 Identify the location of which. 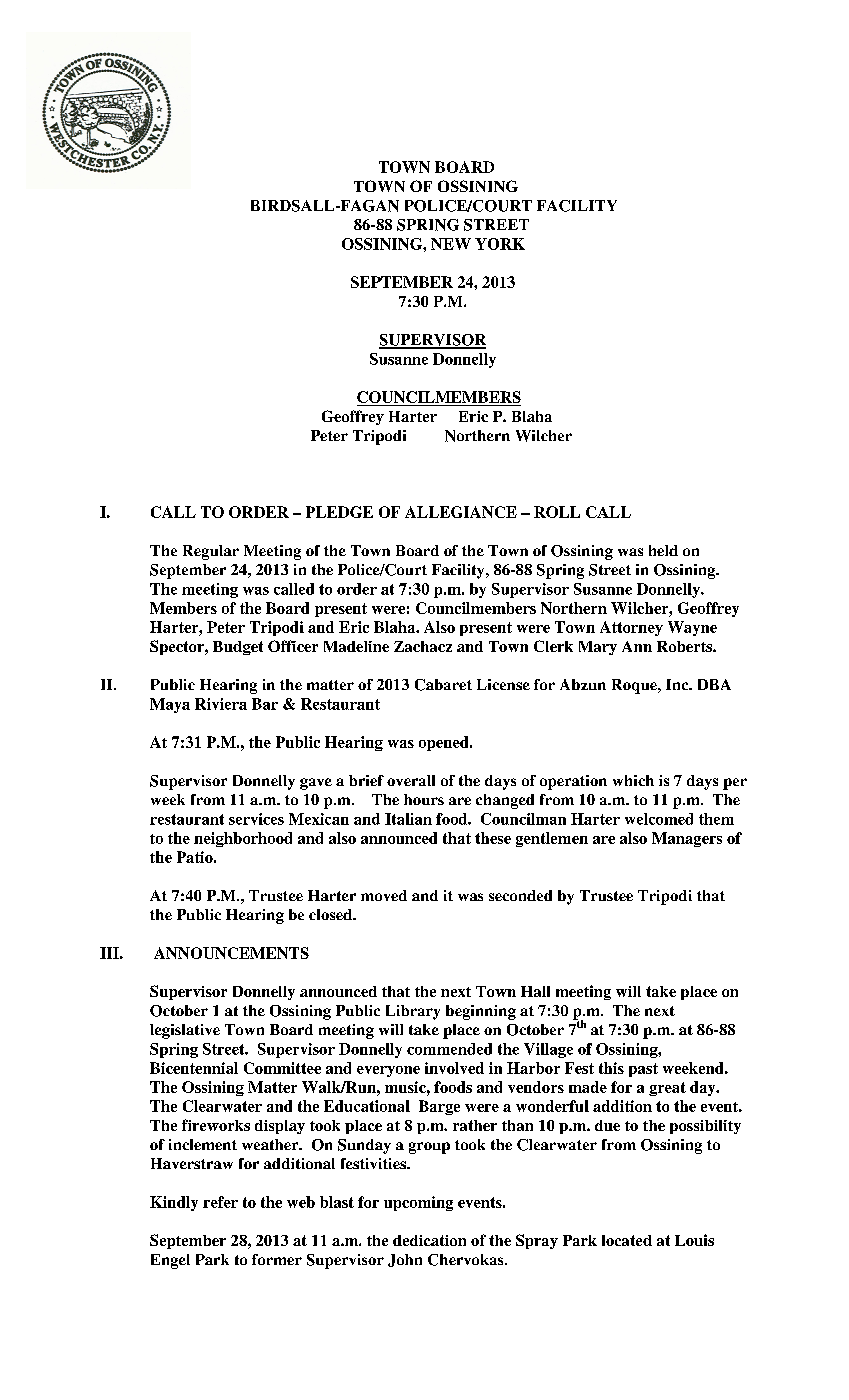
(633, 780).
